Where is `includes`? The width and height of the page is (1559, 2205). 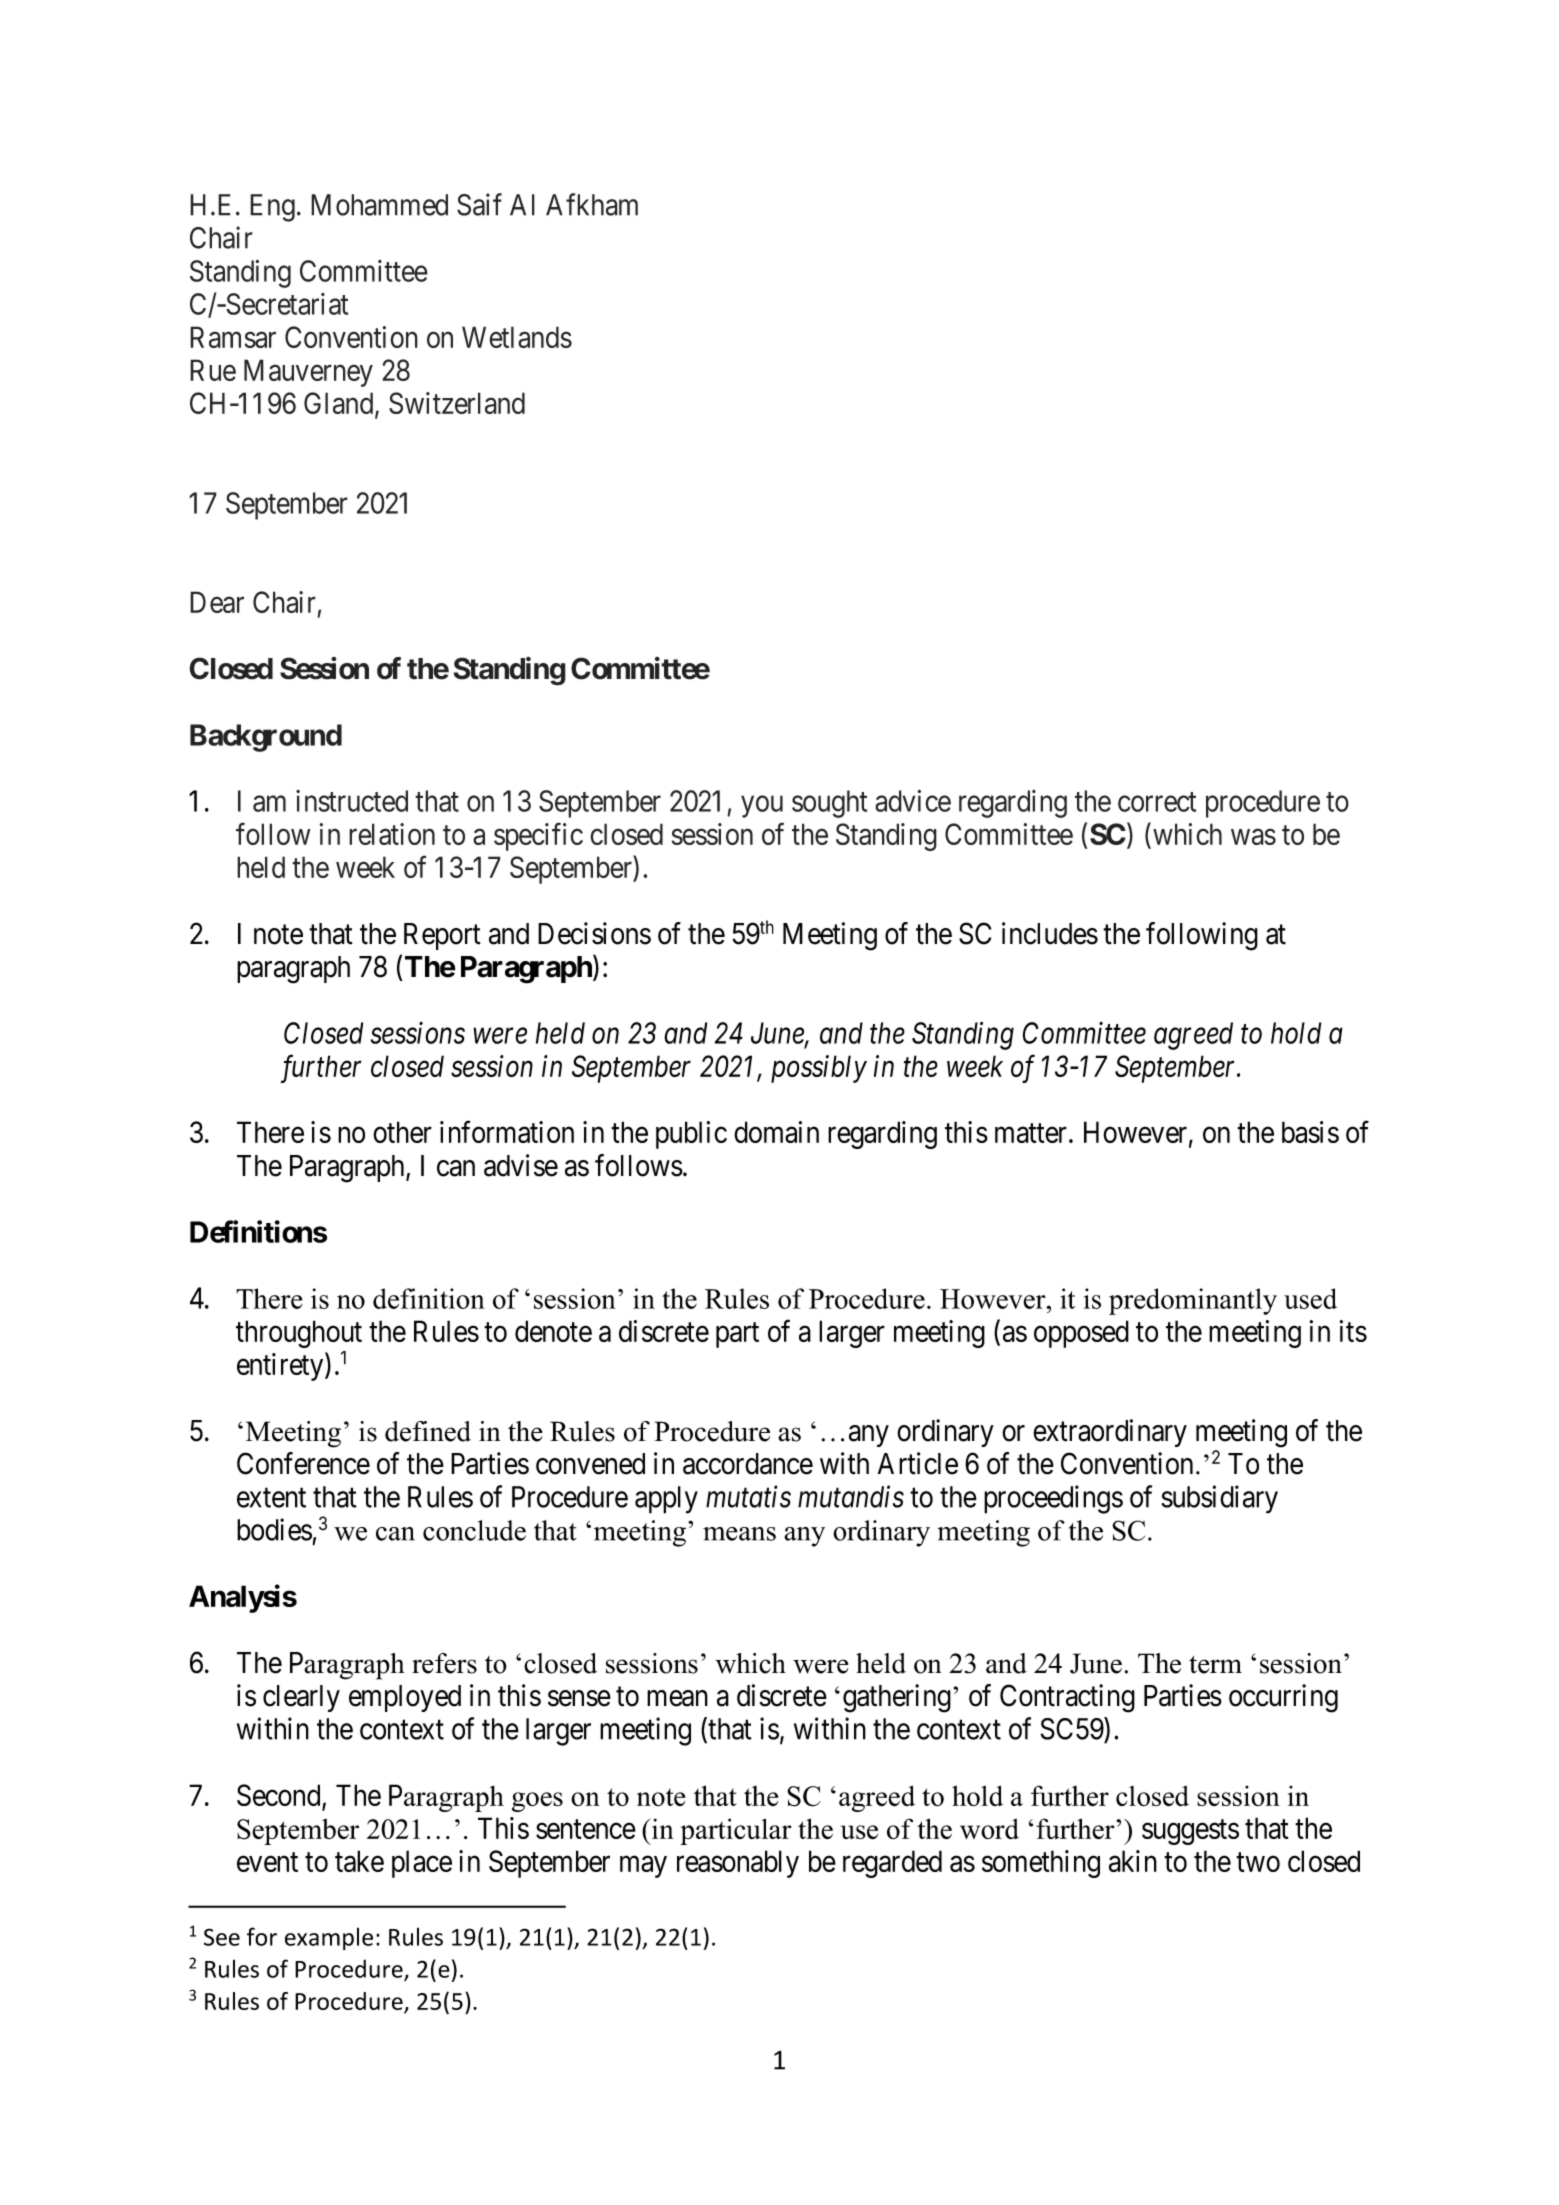 includes is located at coordinates (1050, 933).
